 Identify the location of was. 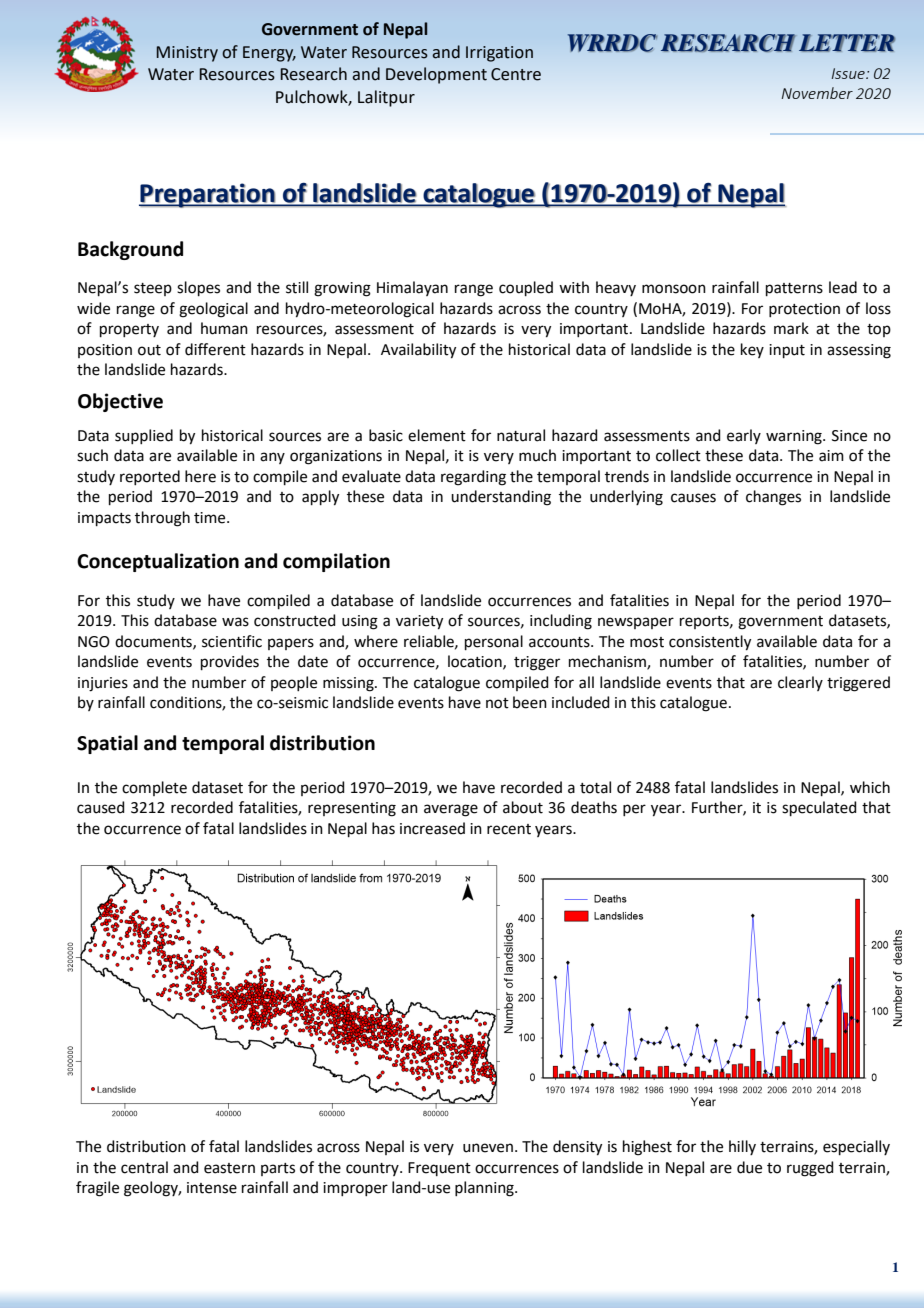
(235, 622).
